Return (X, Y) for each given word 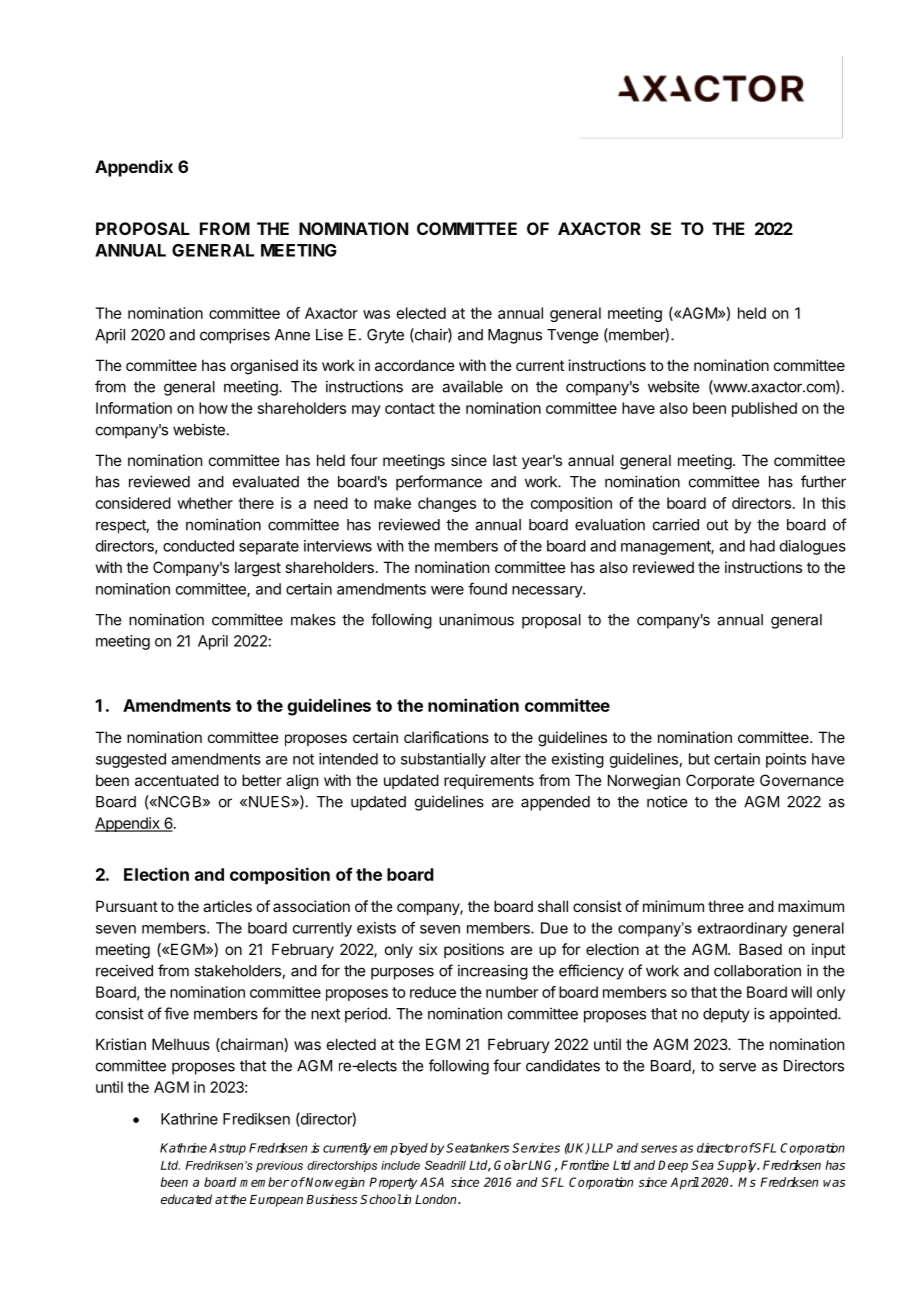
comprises (235, 336)
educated (186, 1199)
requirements (489, 781)
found (487, 588)
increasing (493, 972)
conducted (198, 546)
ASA (432, 1182)
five (176, 1013)
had (762, 546)
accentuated (177, 780)
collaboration (757, 970)
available (472, 386)
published (764, 409)
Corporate (720, 781)
